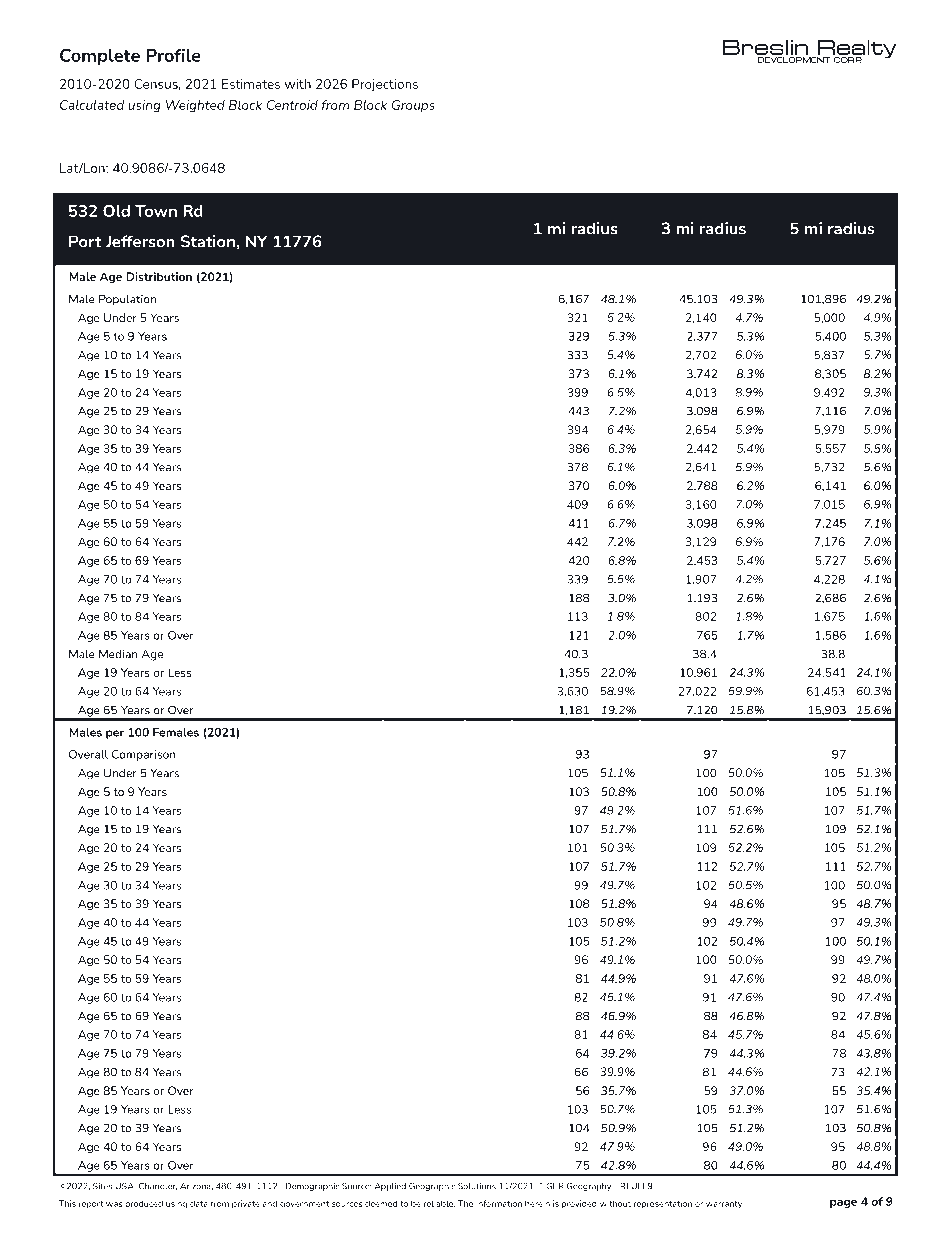  I want to click on Solutions, so click(477, 1186).
